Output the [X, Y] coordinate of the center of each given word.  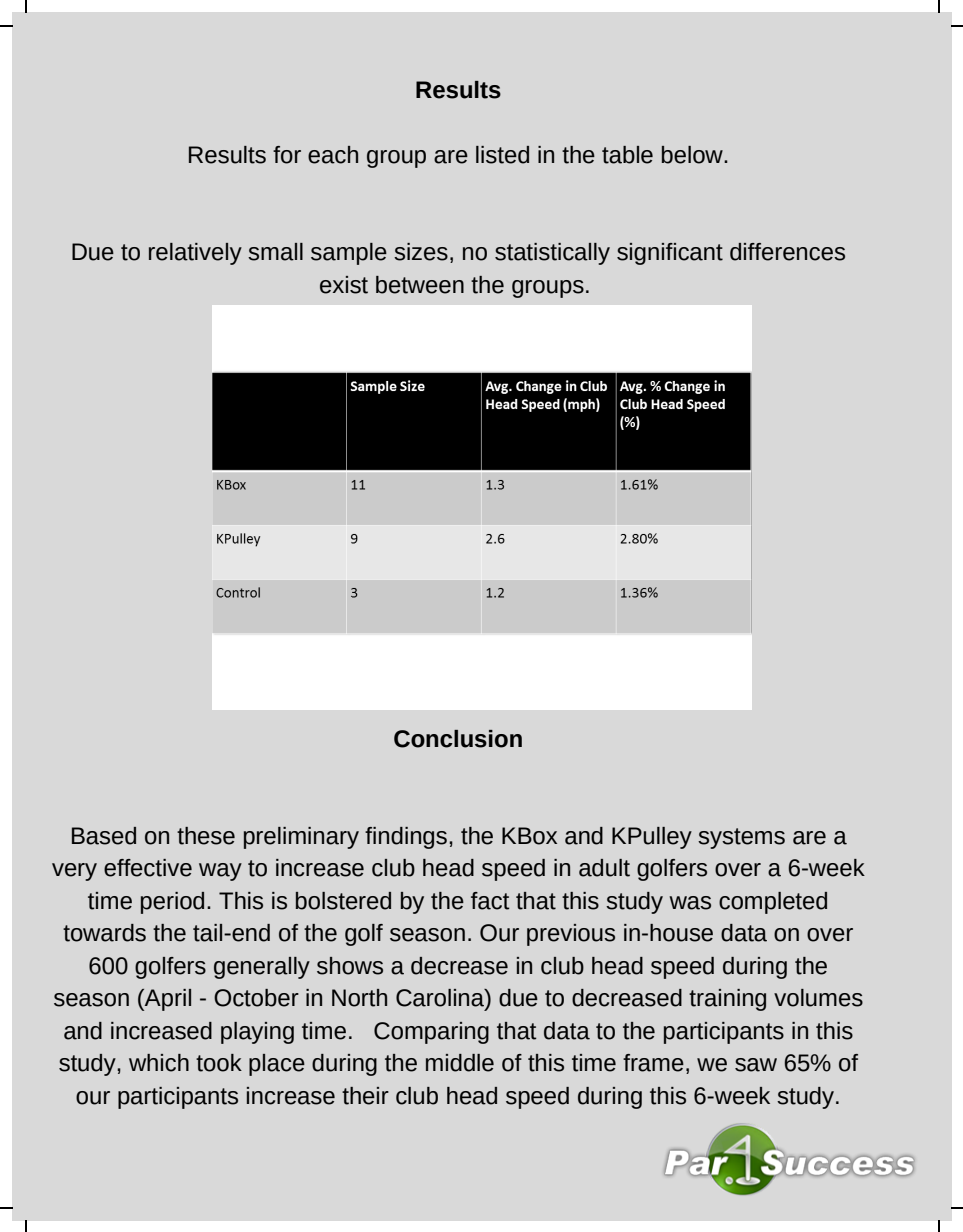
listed [502, 155]
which [159, 1063]
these [206, 836]
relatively [195, 254]
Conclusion [458, 739]
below [693, 155]
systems [741, 838]
